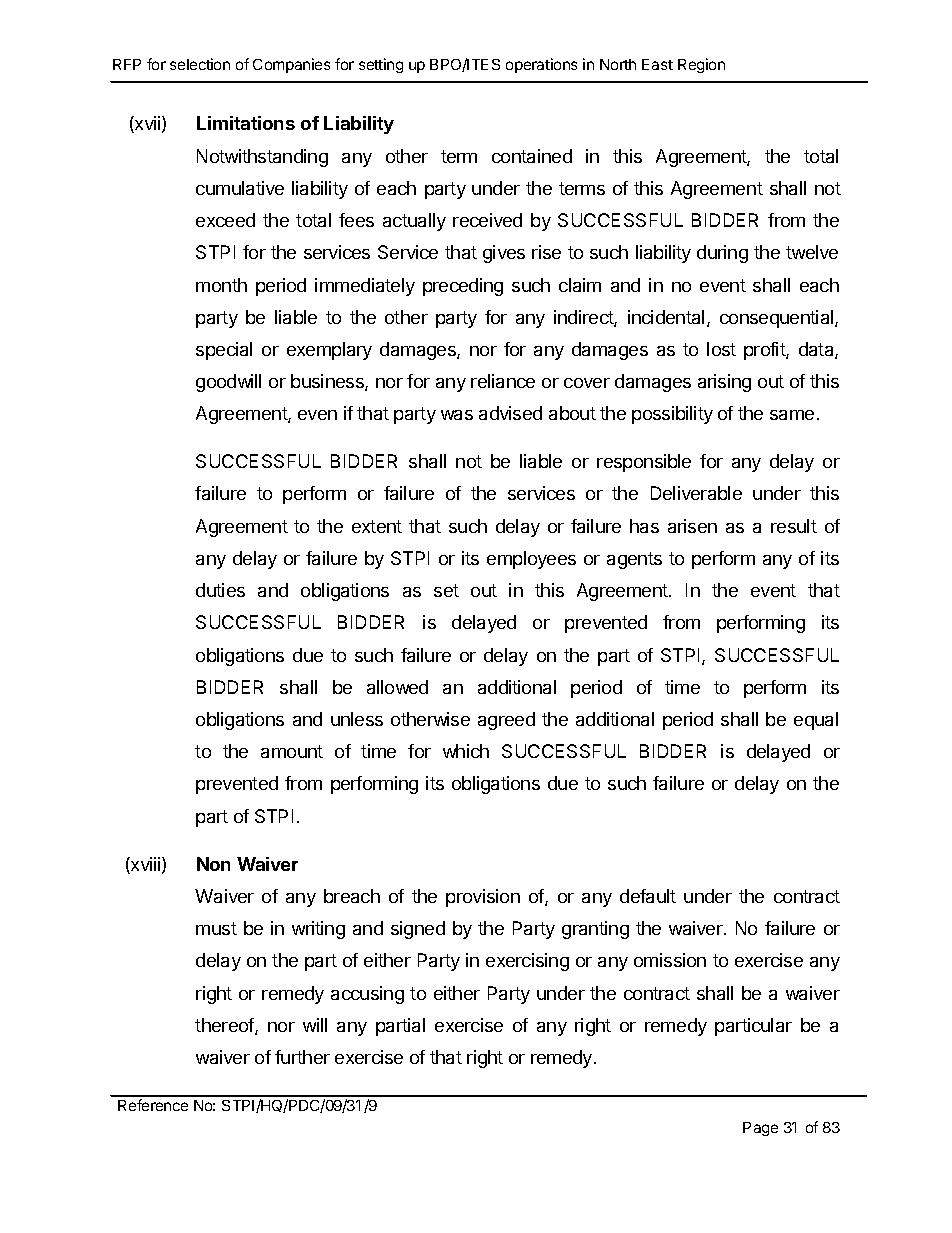 The image size is (952, 1233). Describe the element at coordinates (541, 65) in the document. I see `operations` at that location.
